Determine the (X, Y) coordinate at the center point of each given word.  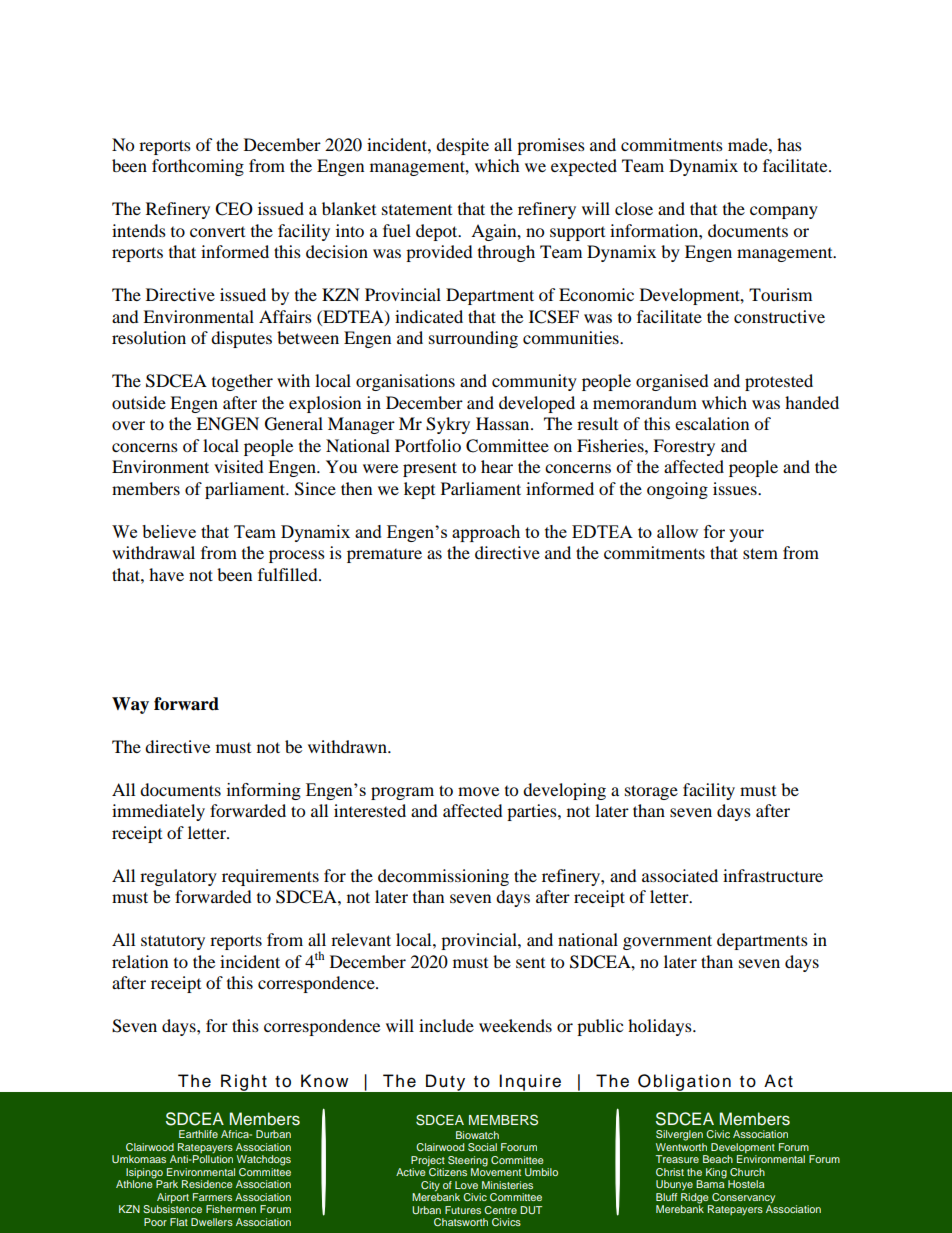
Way (130, 705)
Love (466, 1185)
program (402, 793)
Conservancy (742, 1199)
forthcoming (198, 167)
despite (462, 146)
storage (651, 792)
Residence (207, 1184)
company (784, 212)
